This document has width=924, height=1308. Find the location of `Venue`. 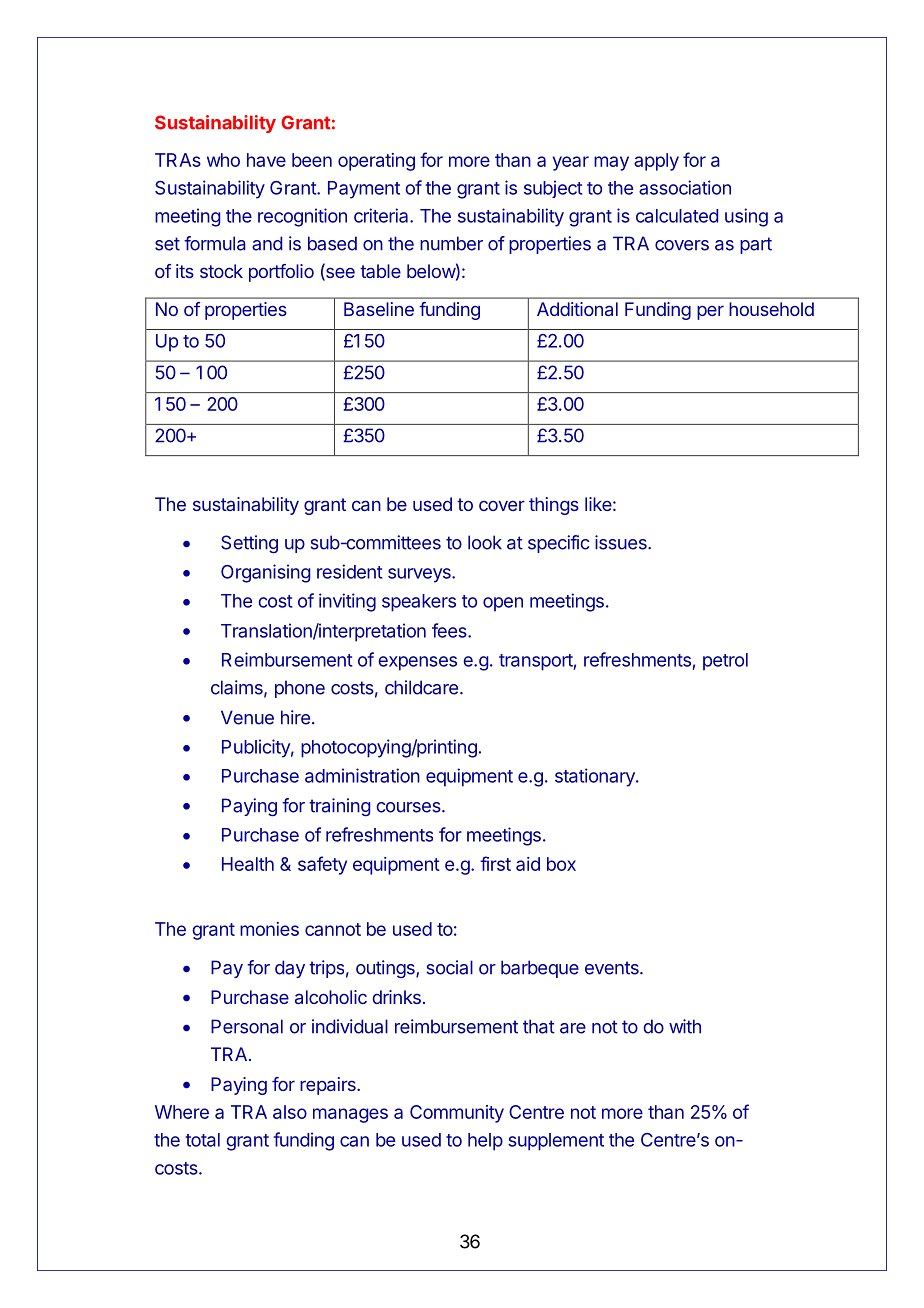

Venue is located at coordinates (247, 717).
